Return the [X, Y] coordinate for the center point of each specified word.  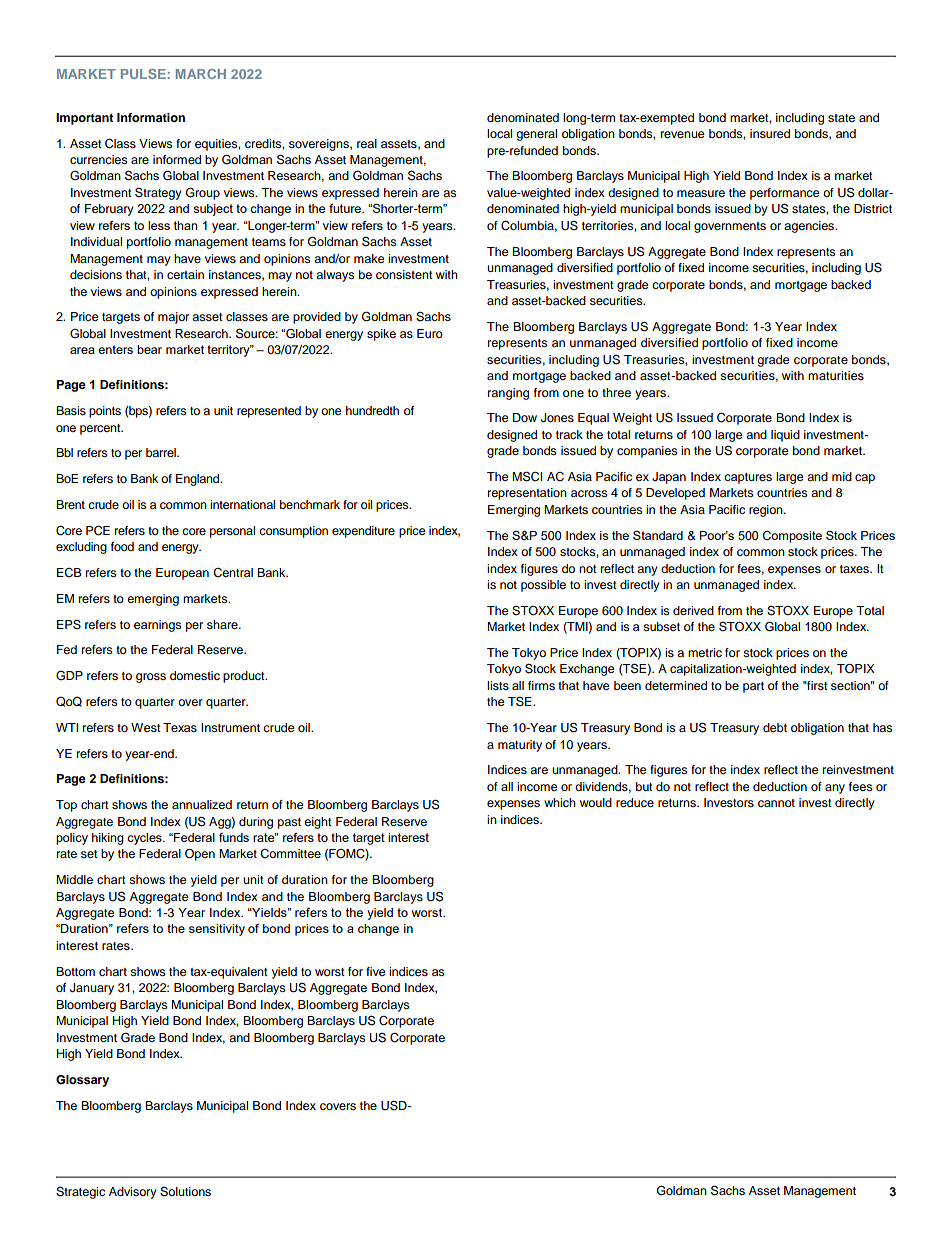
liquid [785, 436]
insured [770, 133]
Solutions [185, 1192]
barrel [162, 452]
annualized [202, 804]
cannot [776, 803]
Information [151, 117]
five [376, 971]
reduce [635, 802]
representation [527, 494]
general [536, 135]
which [560, 802]
